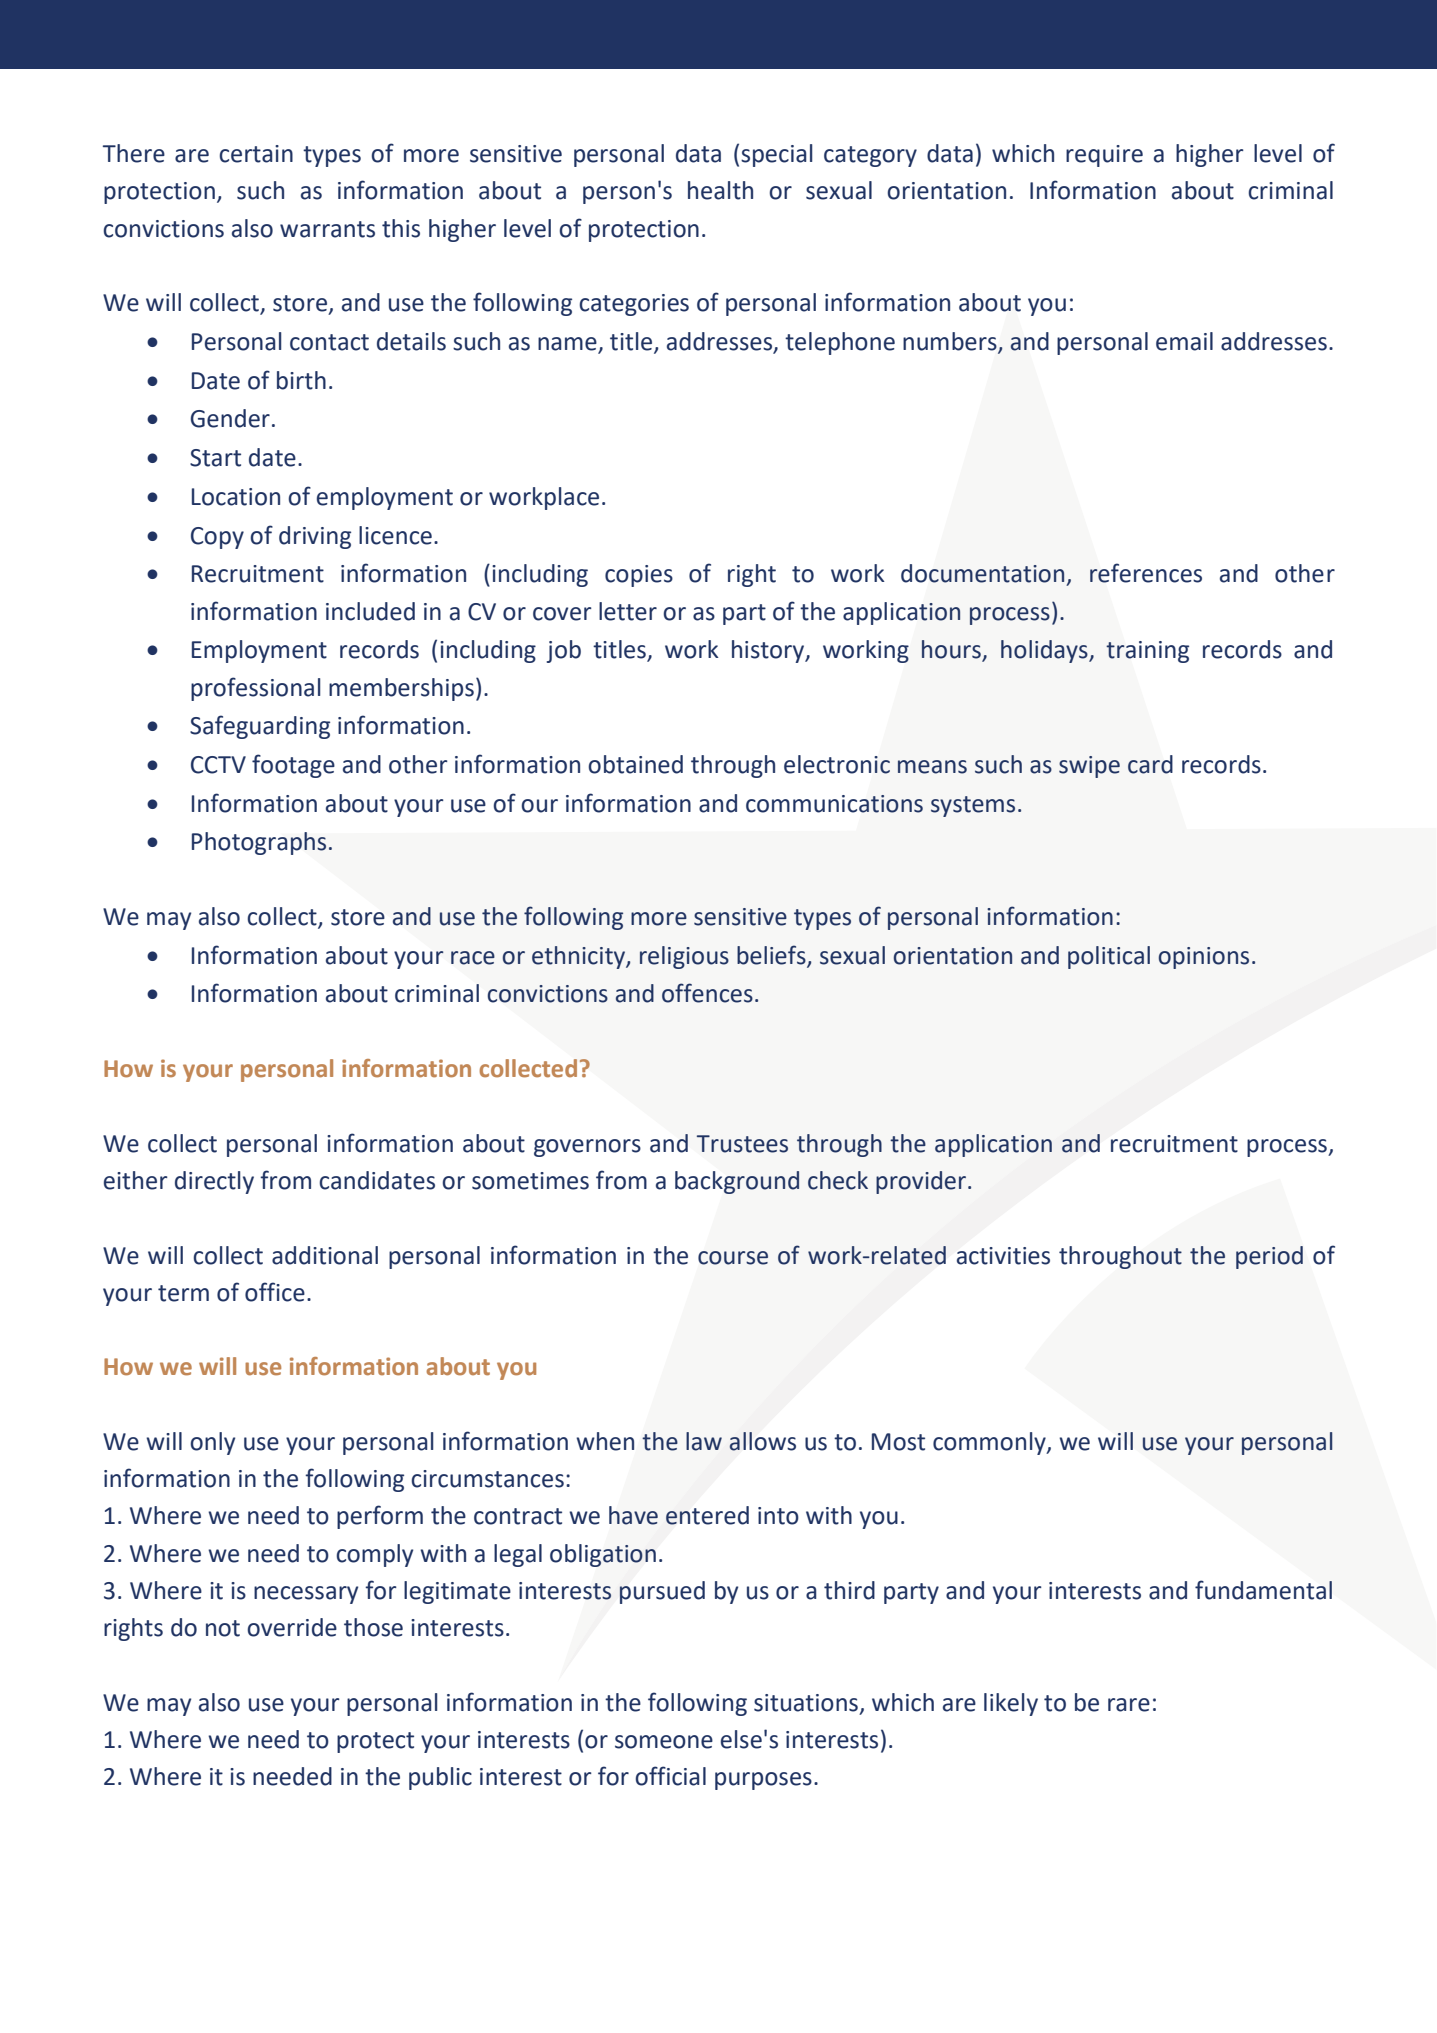 The height and width of the document is (2033, 1437). Describe the element at coordinates (315, 537) in the document. I see `driving` at that location.
